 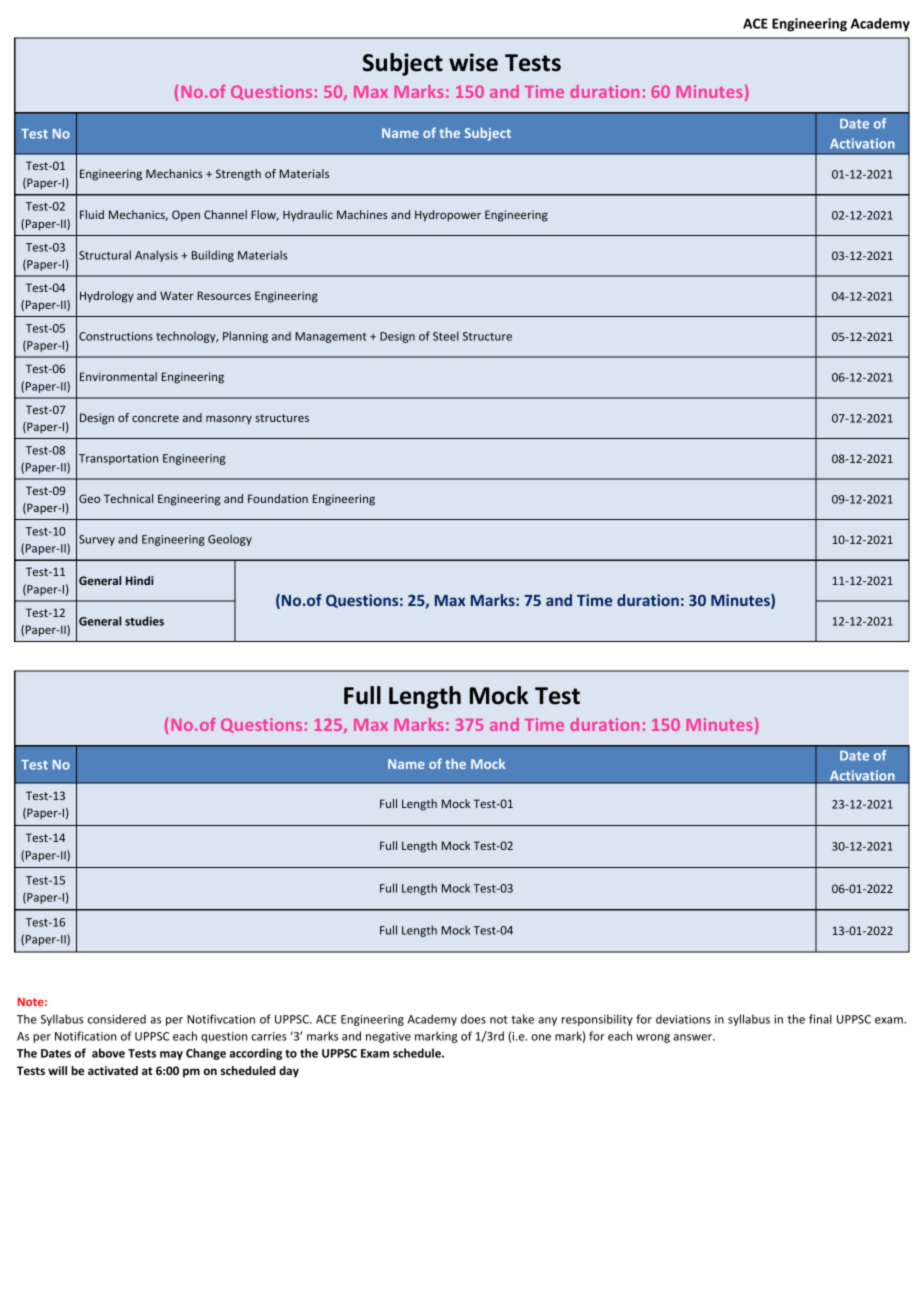 What do you see at coordinates (446, 336) in the screenshot?
I see `Steel` at bounding box center [446, 336].
